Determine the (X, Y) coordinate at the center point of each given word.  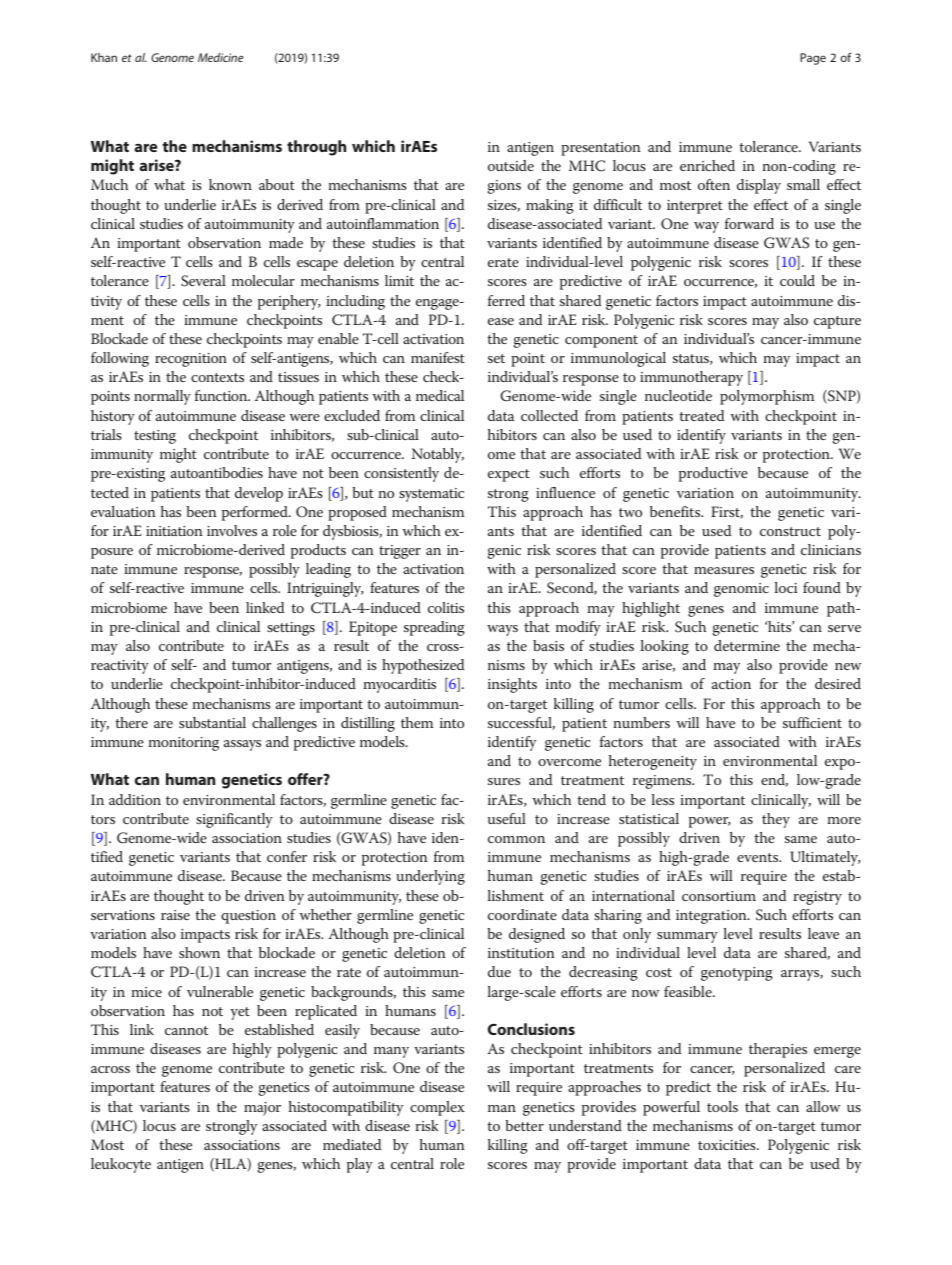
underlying (430, 877)
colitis (446, 607)
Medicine (221, 57)
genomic (741, 590)
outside (511, 165)
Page (813, 59)
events (759, 857)
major (262, 1109)
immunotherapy (691, 378)
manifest (438, 357)
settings (291, 629)
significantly (234, 820)
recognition (191, 360)
